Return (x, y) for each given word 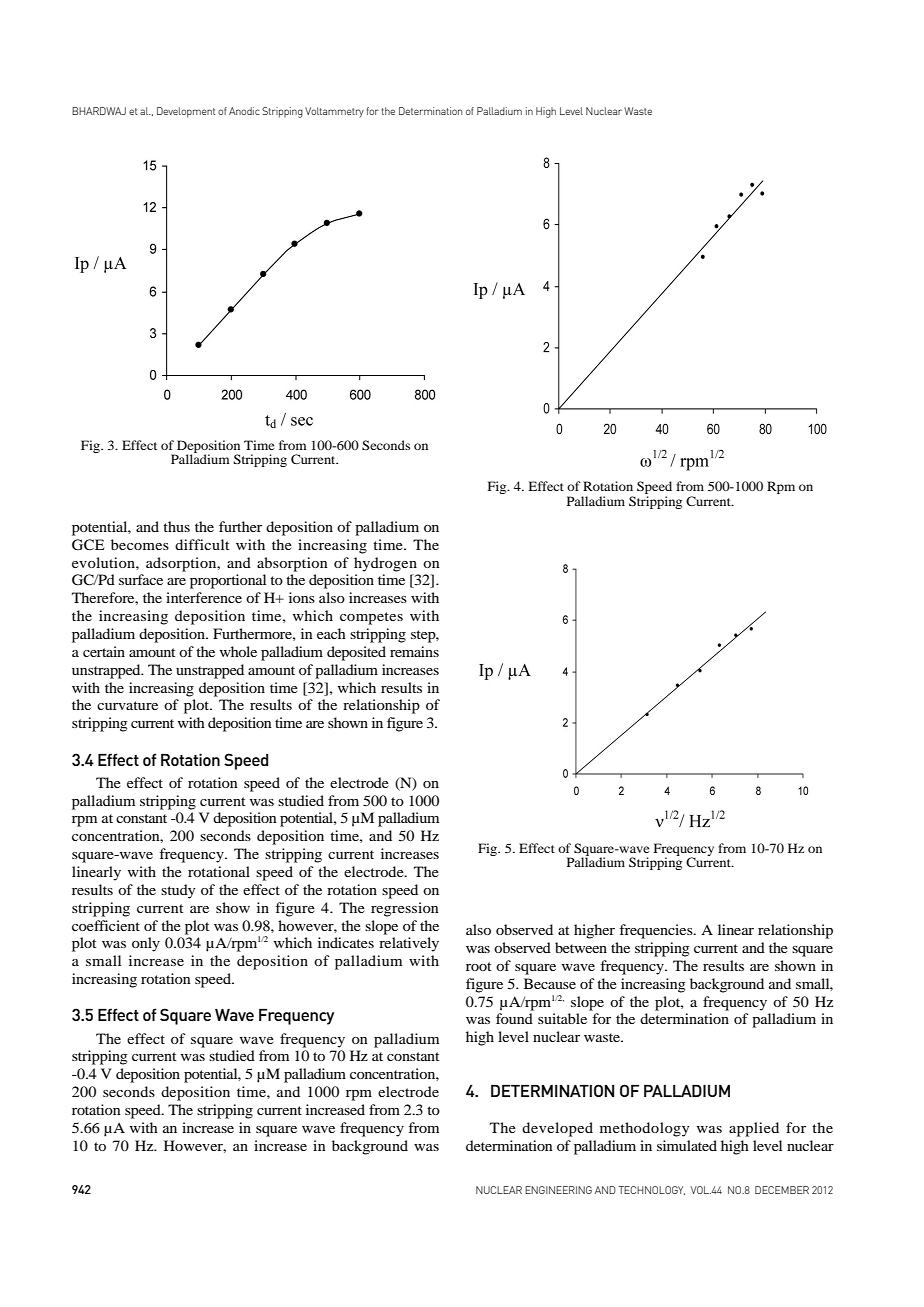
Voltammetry (334, 112)
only (146, 944)
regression (405, 909)
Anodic (244, 111)
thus (176, 526)
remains (414, 651)
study (178, 891)
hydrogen (385, 564)
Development (186, 112)
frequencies (657, 931)
